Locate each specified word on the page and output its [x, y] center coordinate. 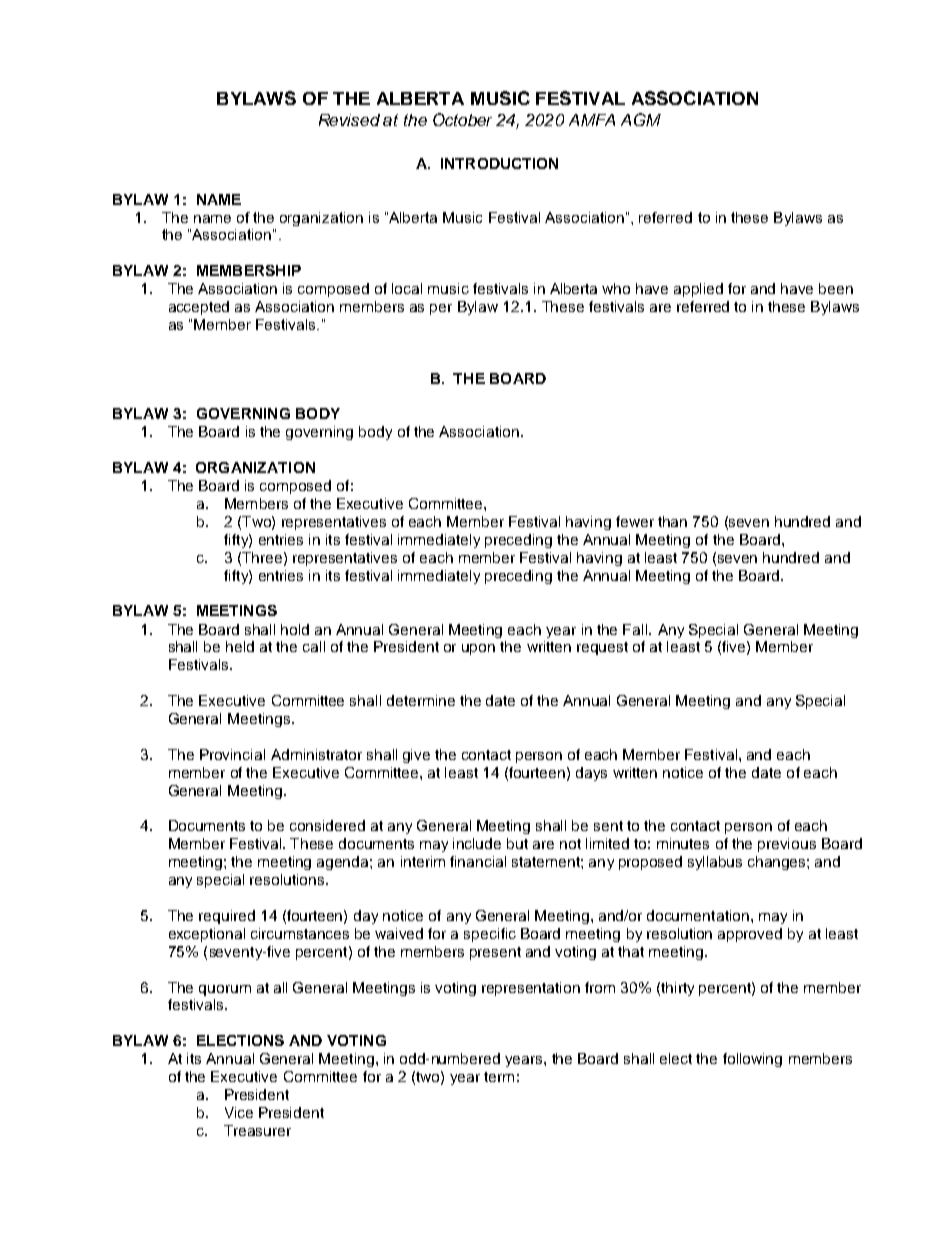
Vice [239, 1112]
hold [295, 629]
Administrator [316, 754]
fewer [635, 521]
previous [787, 845]
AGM [641, 119]
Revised [349, 120]
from [600, 987]
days [591, 774]
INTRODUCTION [499, 163]
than [672, 521]
